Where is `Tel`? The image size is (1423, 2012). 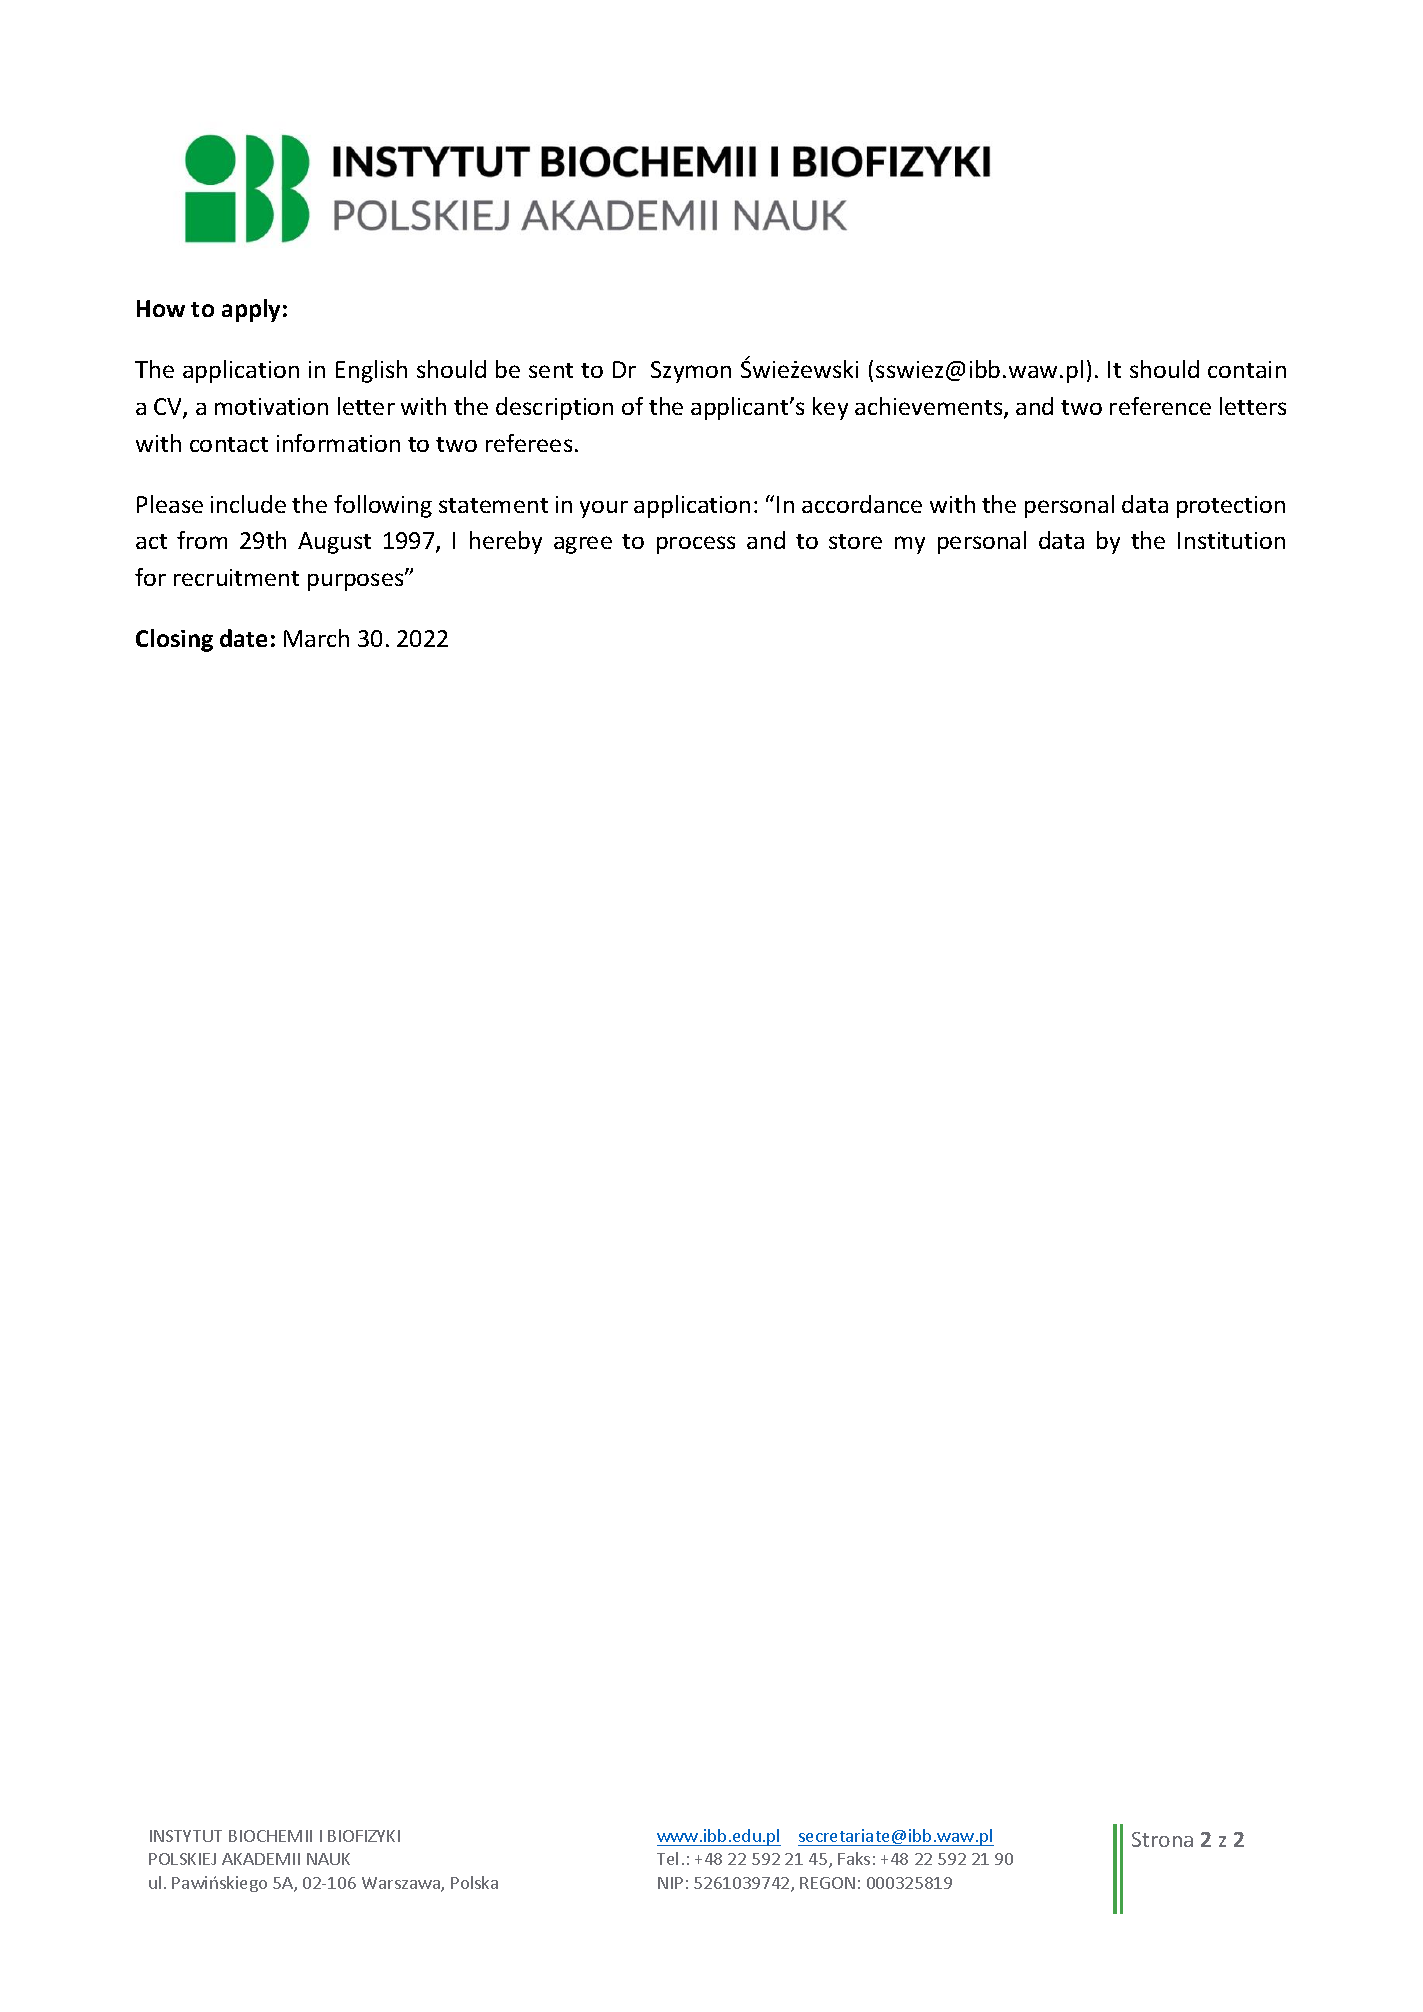
Tel is located at coordinates (667, 1858).
